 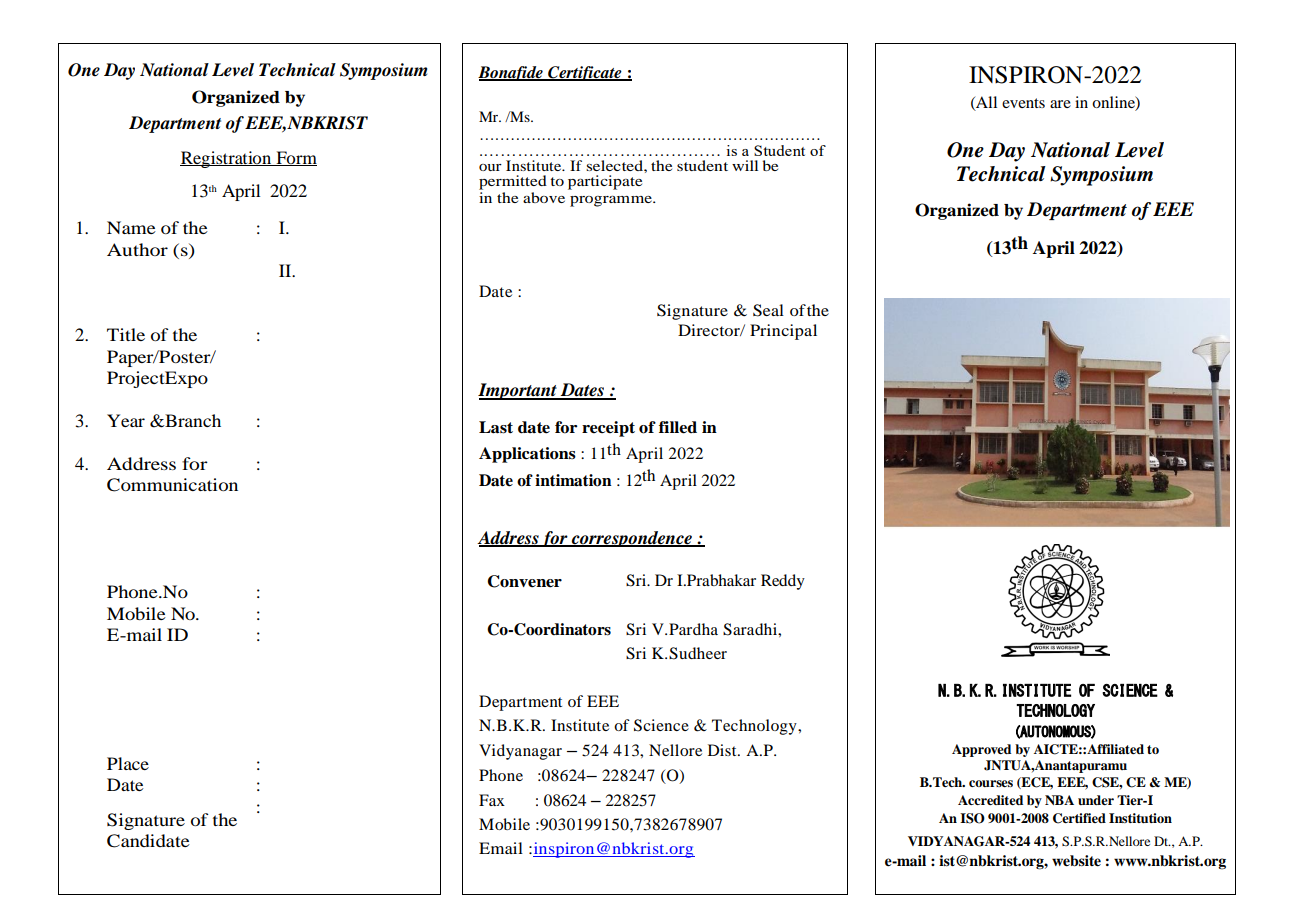 I want to click on Reddy, so click(x=783, y=582).
